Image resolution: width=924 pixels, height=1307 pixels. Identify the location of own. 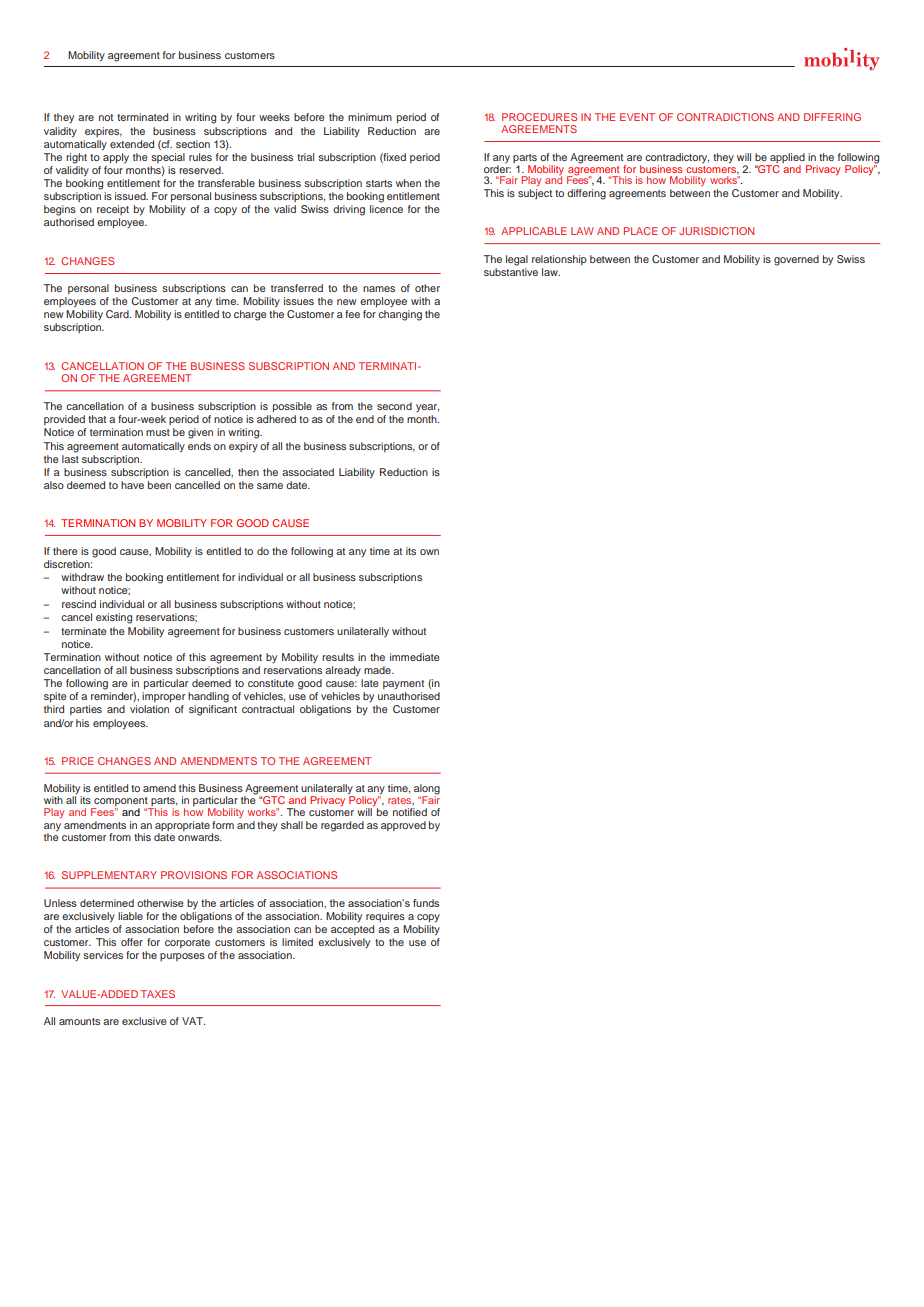
(429, 552).
